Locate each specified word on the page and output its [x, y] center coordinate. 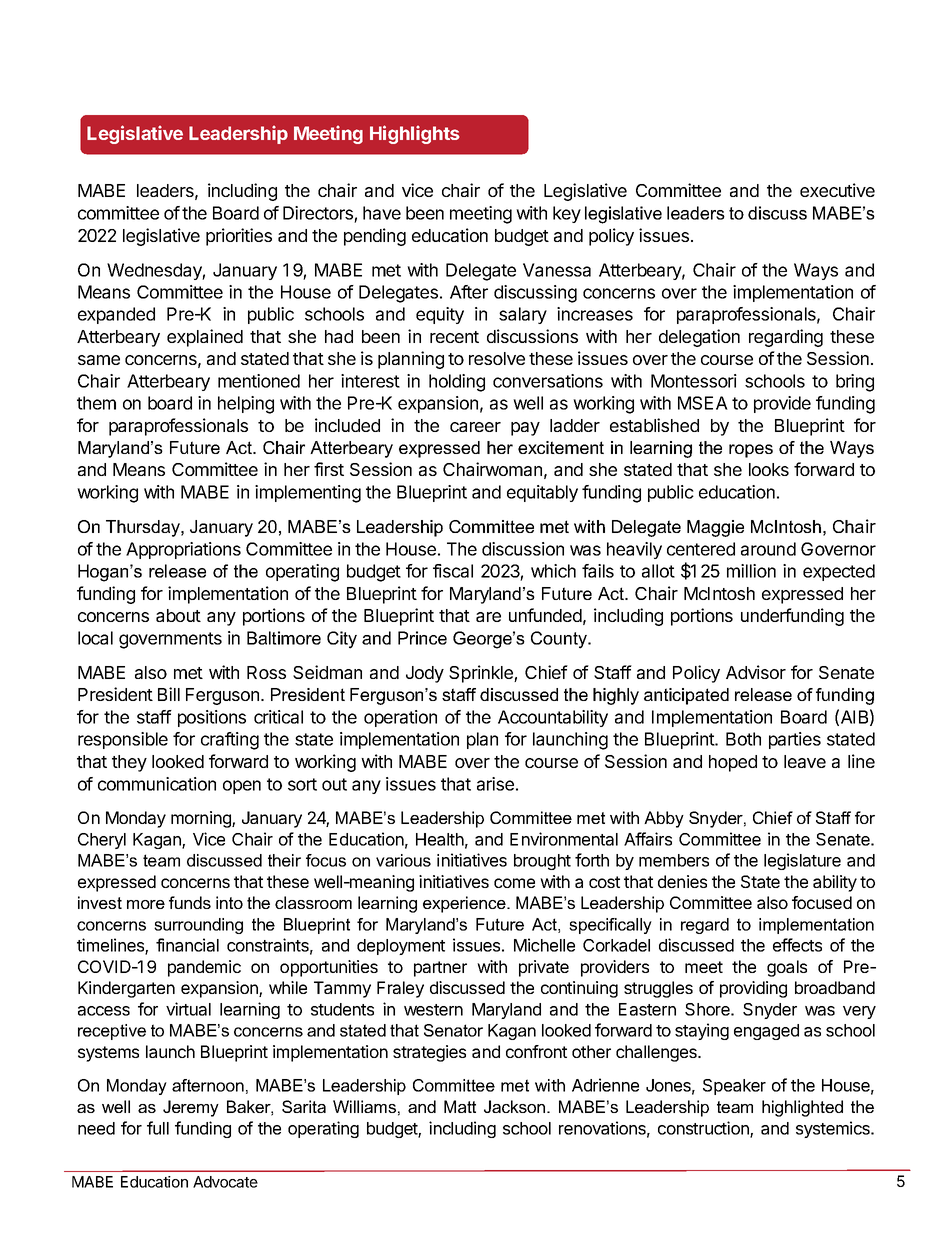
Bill [169, 694]
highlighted [802, 1108]
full [158, 1128]
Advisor [756, 672]
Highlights [415, 134]
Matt [460, 1106]
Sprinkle [482, 674]
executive [837, 190]
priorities [239, 237]
